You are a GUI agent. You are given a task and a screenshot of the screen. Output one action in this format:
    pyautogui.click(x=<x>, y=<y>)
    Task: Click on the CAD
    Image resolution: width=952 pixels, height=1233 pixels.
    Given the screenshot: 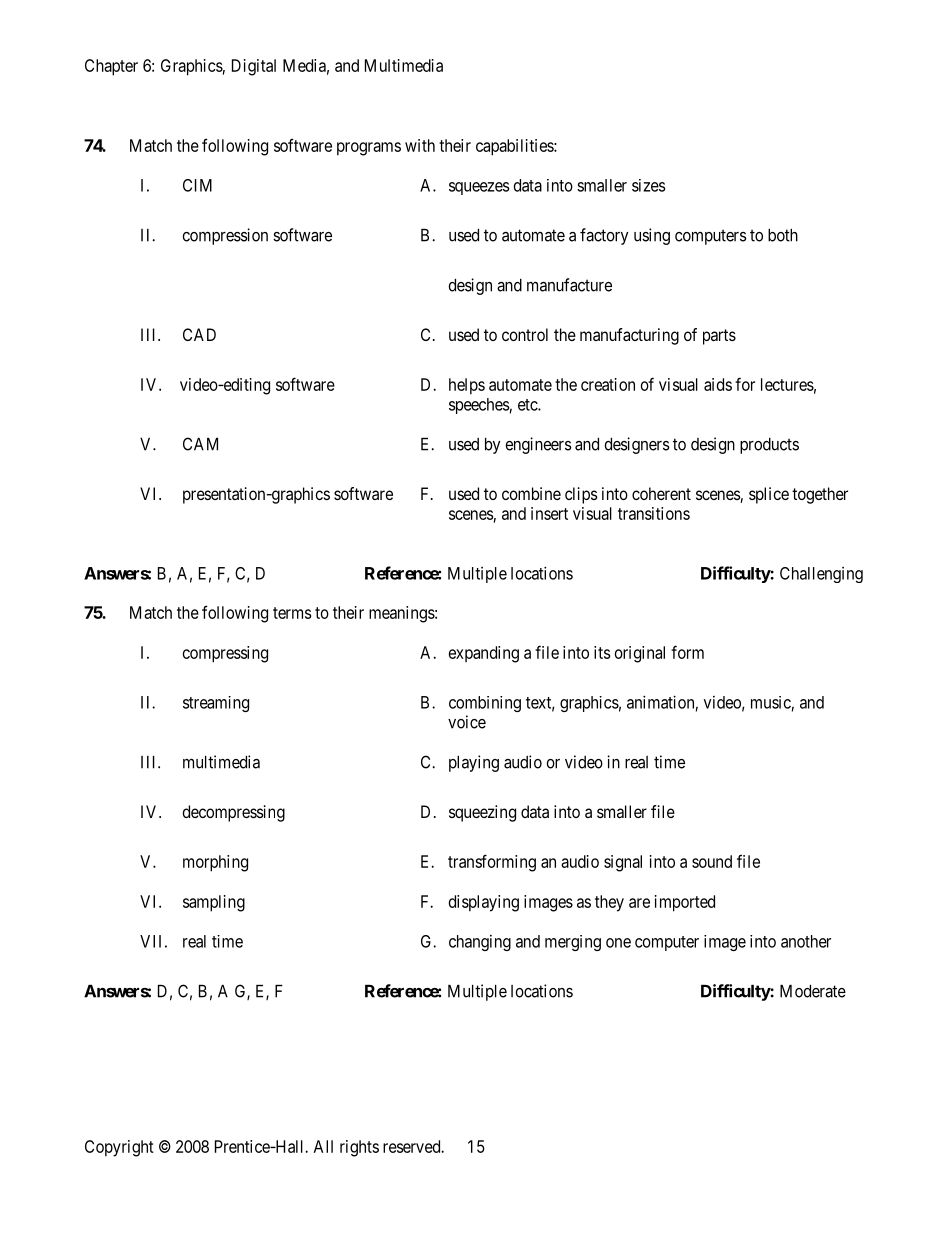 What is the action you would take?
    pyautogui.click(x=199, y=334)
